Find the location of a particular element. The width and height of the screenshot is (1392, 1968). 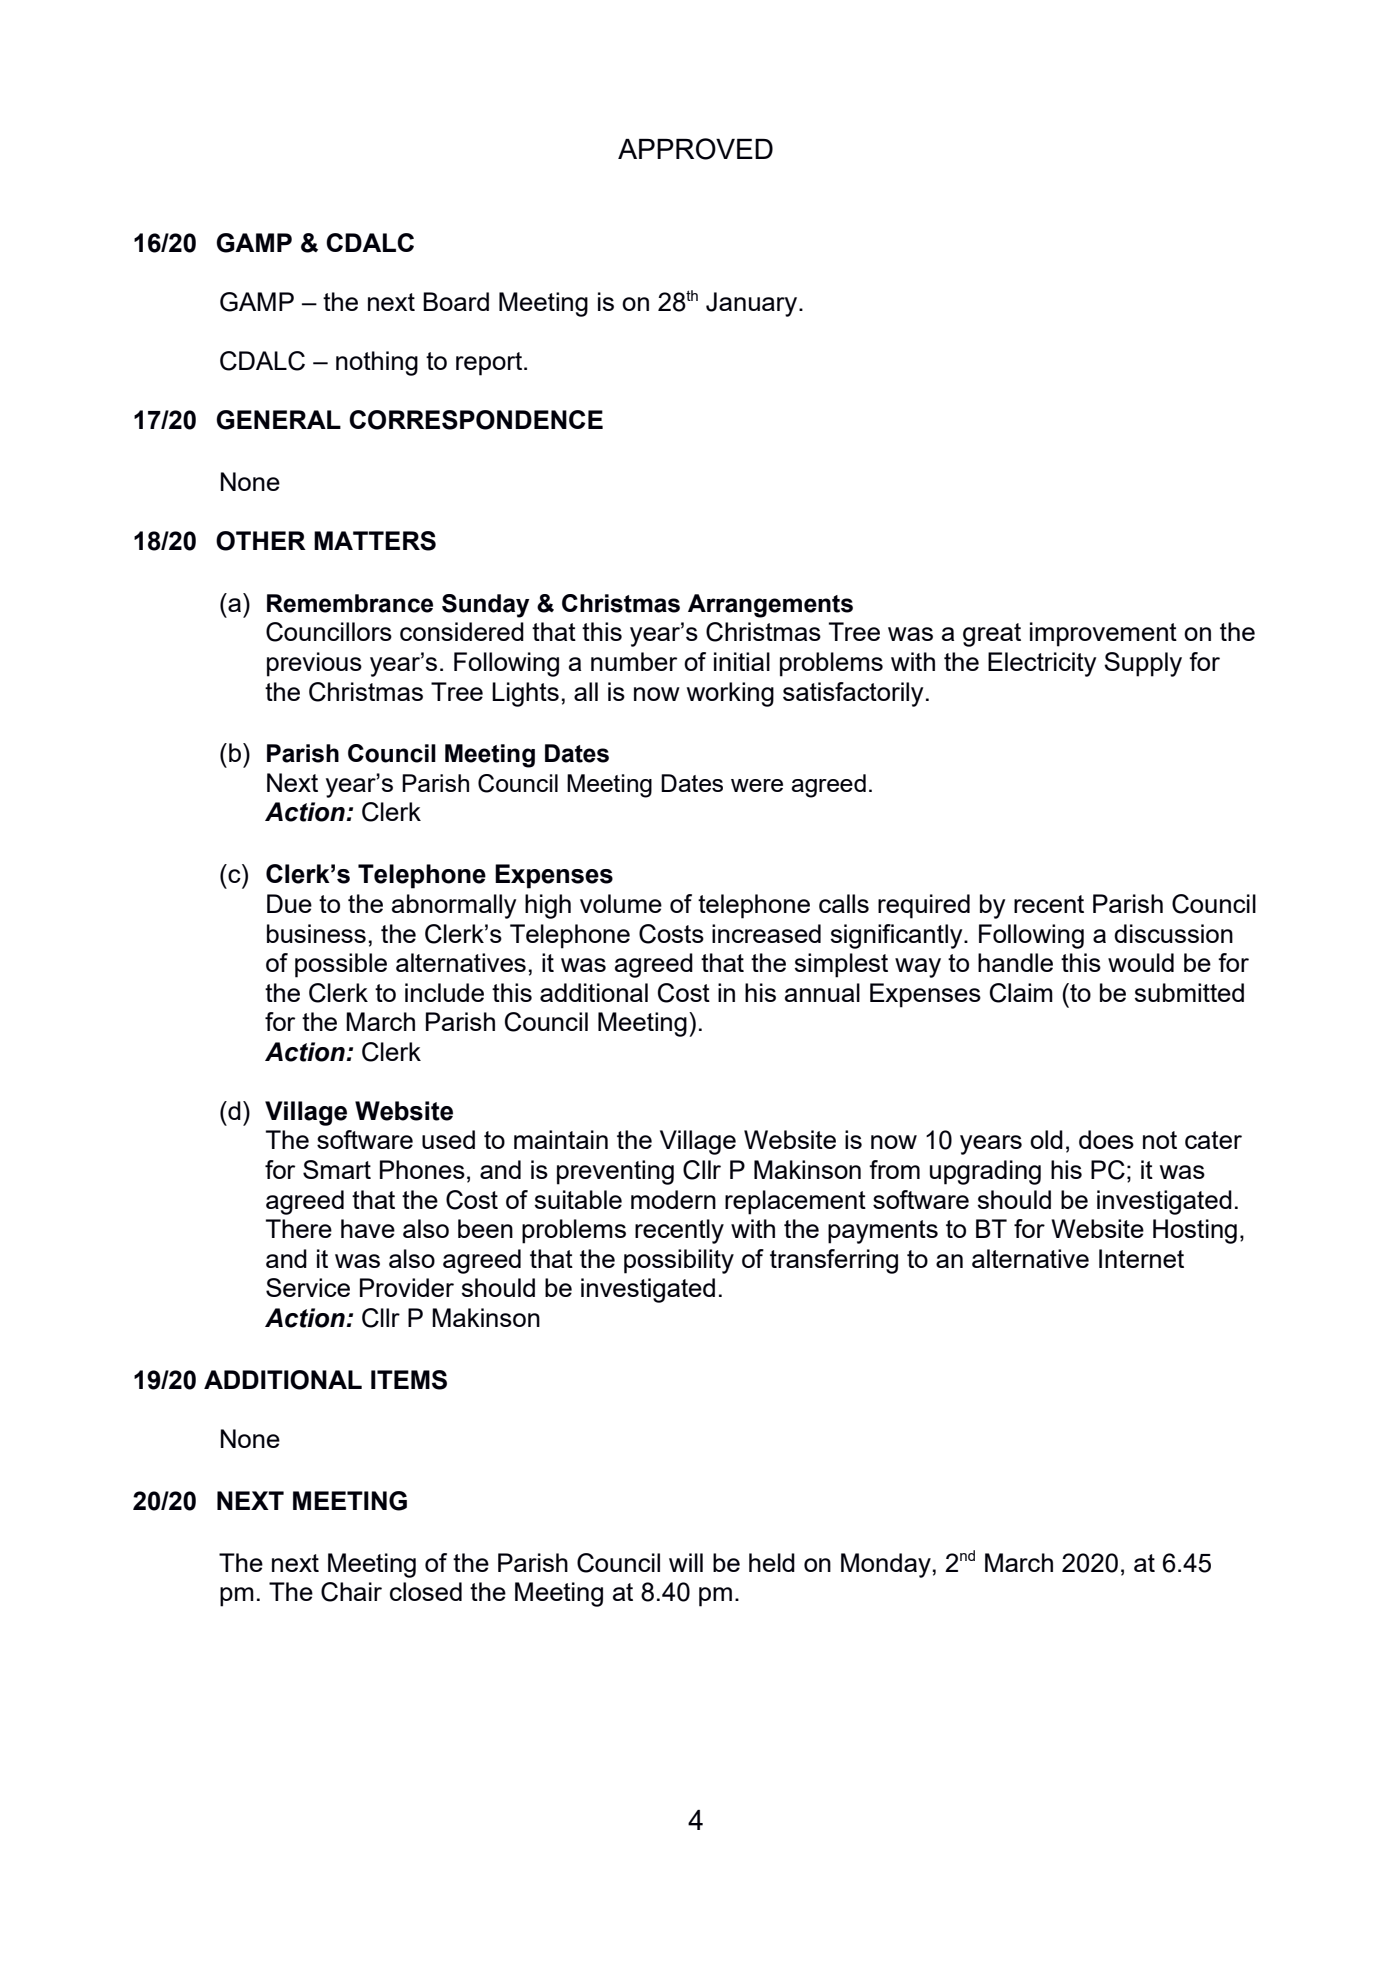

January is located at coordinates (753, 304).
